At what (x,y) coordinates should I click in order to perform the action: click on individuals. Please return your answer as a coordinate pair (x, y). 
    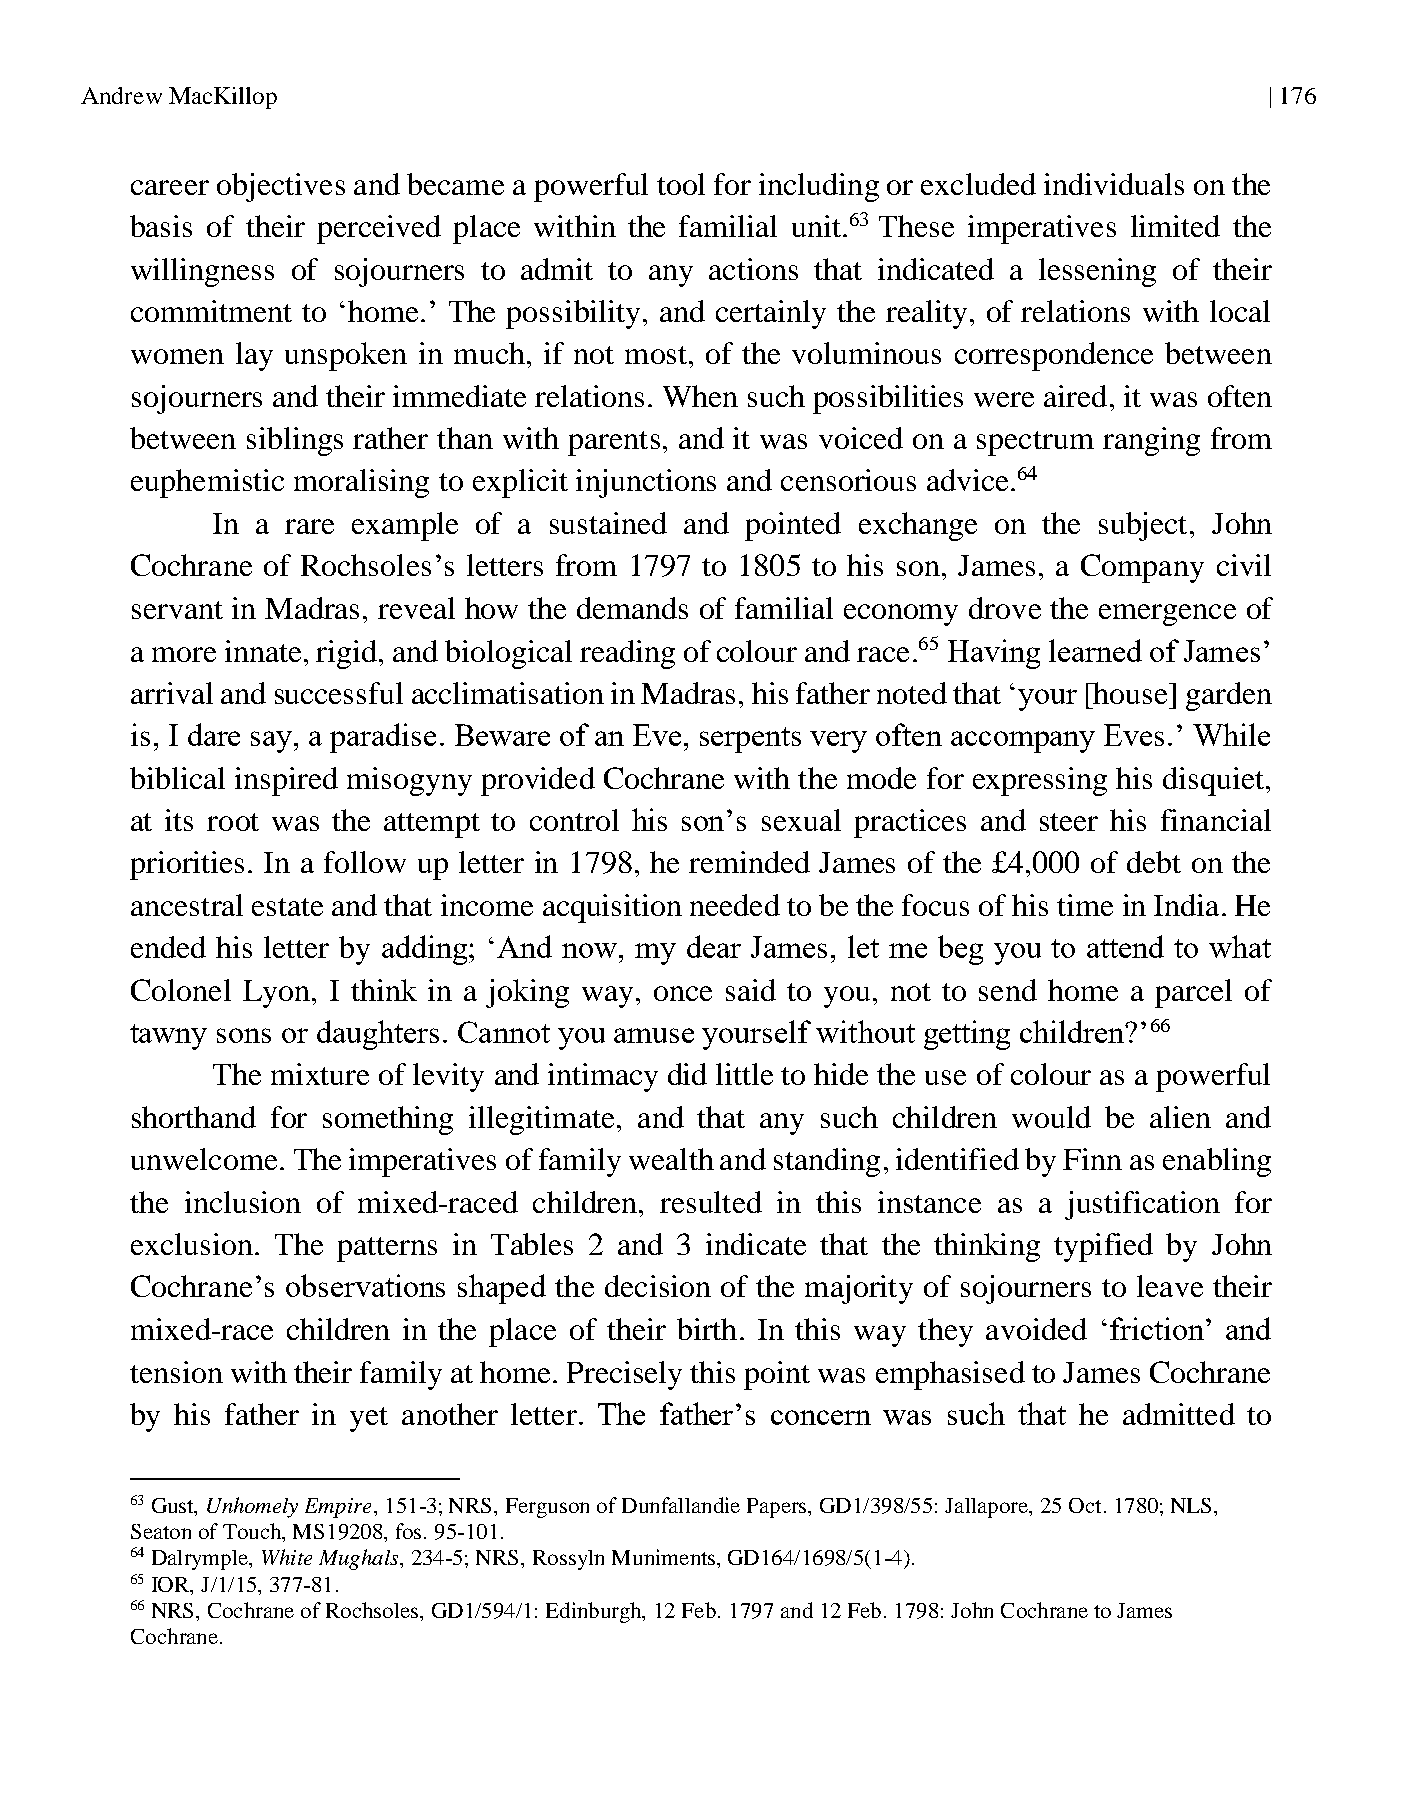
    Looking at the image, I should click on (1114, 184).
